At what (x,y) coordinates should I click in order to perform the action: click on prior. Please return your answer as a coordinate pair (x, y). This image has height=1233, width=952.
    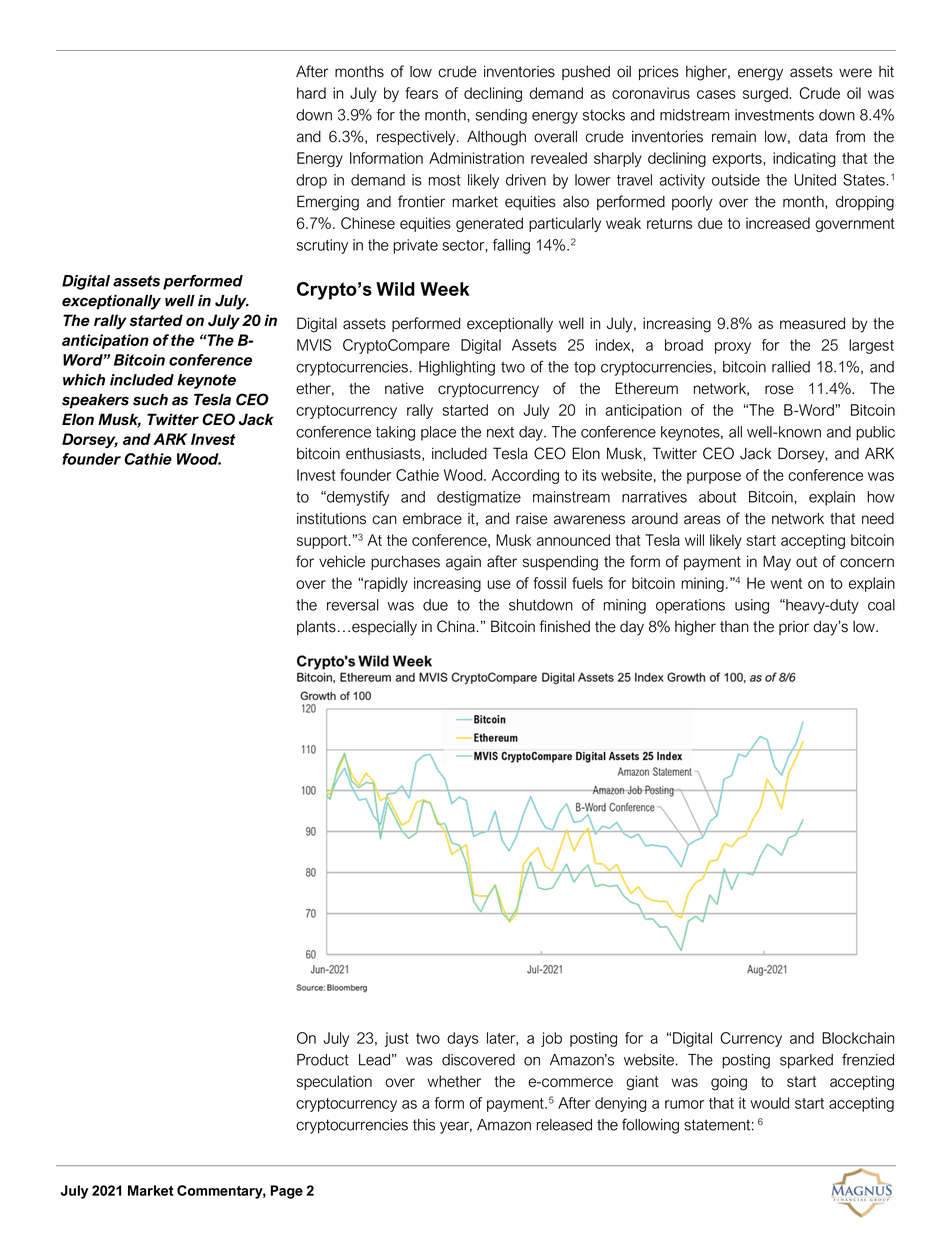
    Looking at the image, I should click on (794, 628).
